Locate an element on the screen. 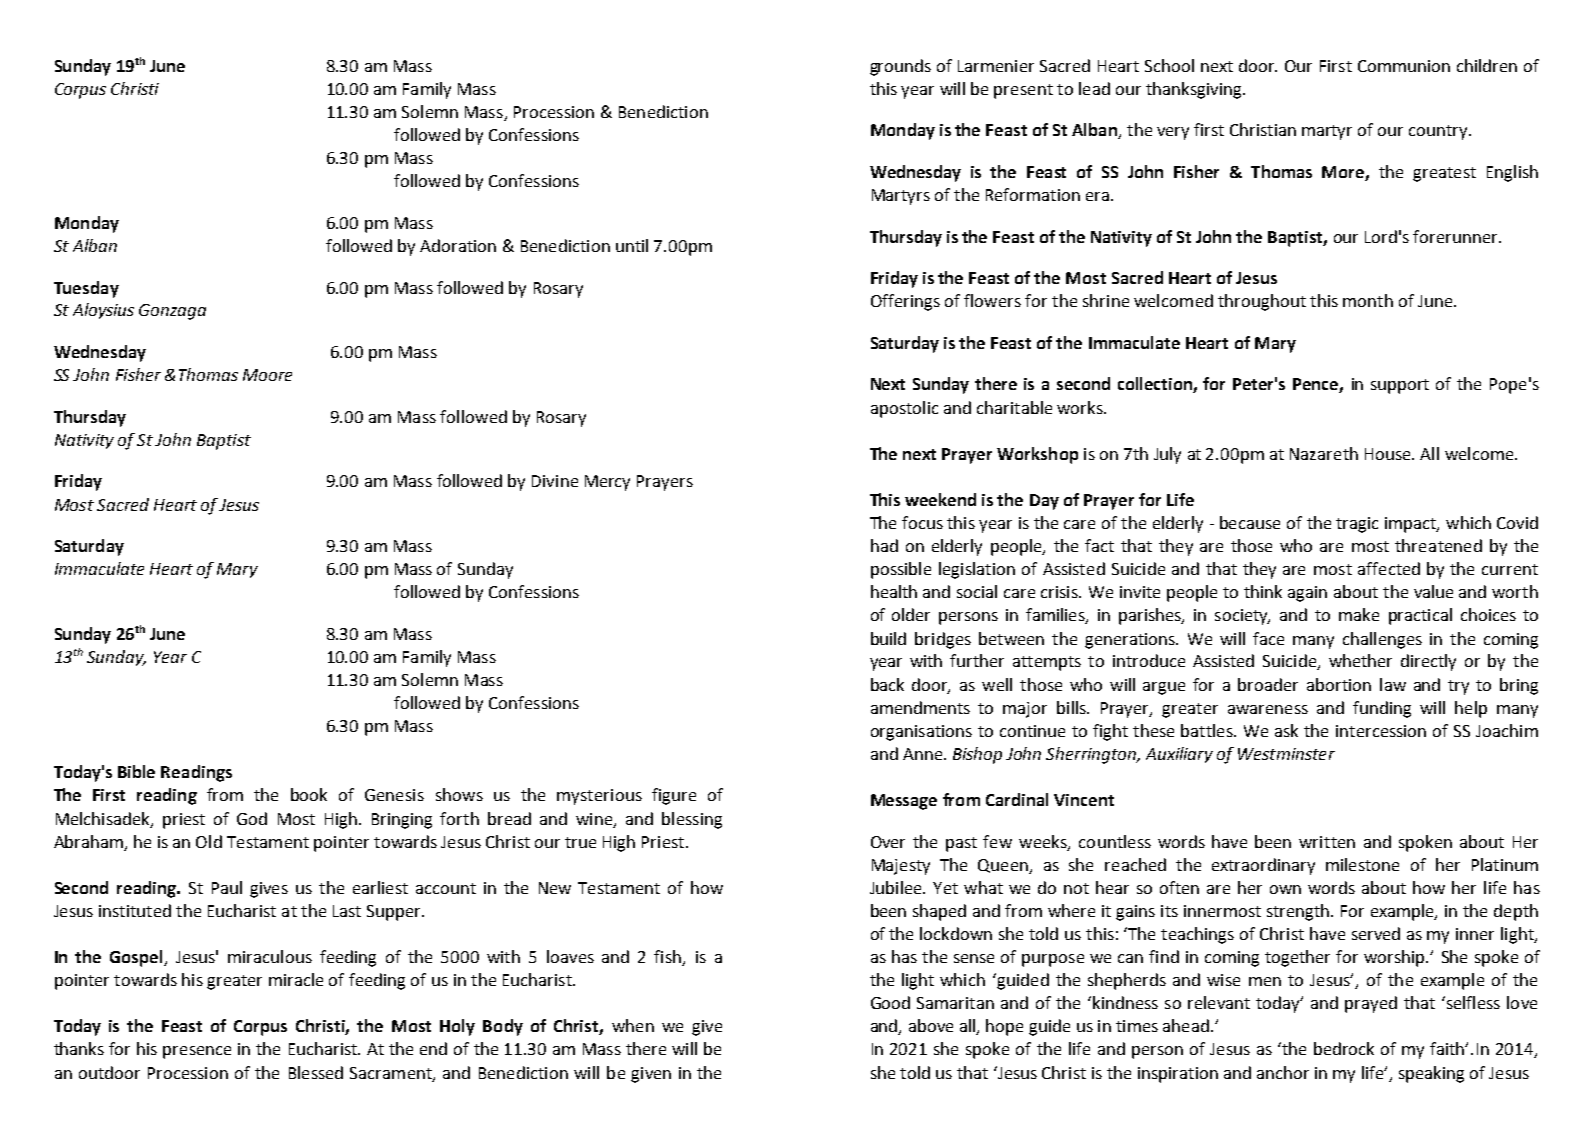 The height and width of the screenshot is (1126, 1593). Message is located at coordinates (904, 802).
